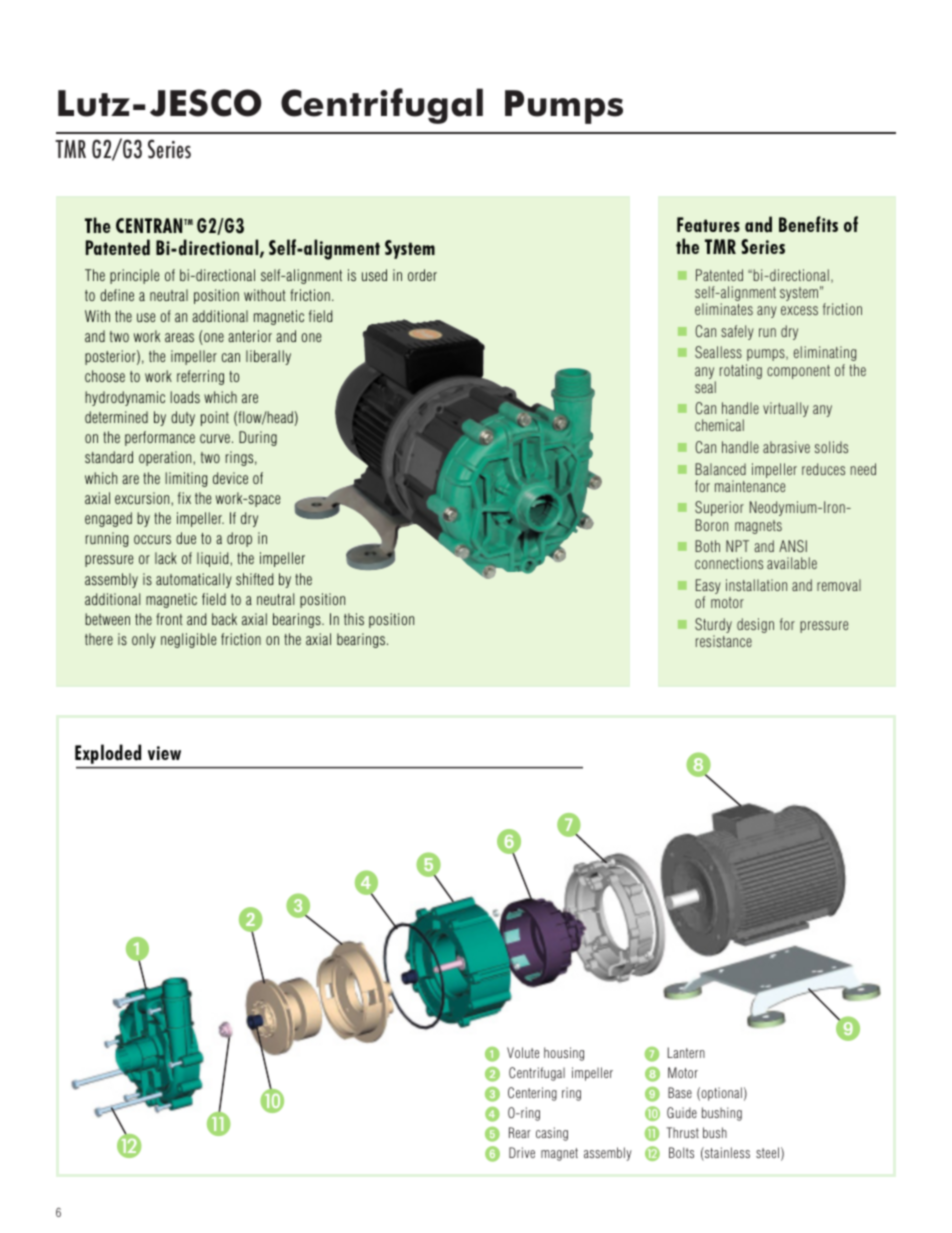 This document has height=1233, width=952. What do you see at coordinates (134, 276) in the document?
I see `principle` at bounding box center [134, 276].
